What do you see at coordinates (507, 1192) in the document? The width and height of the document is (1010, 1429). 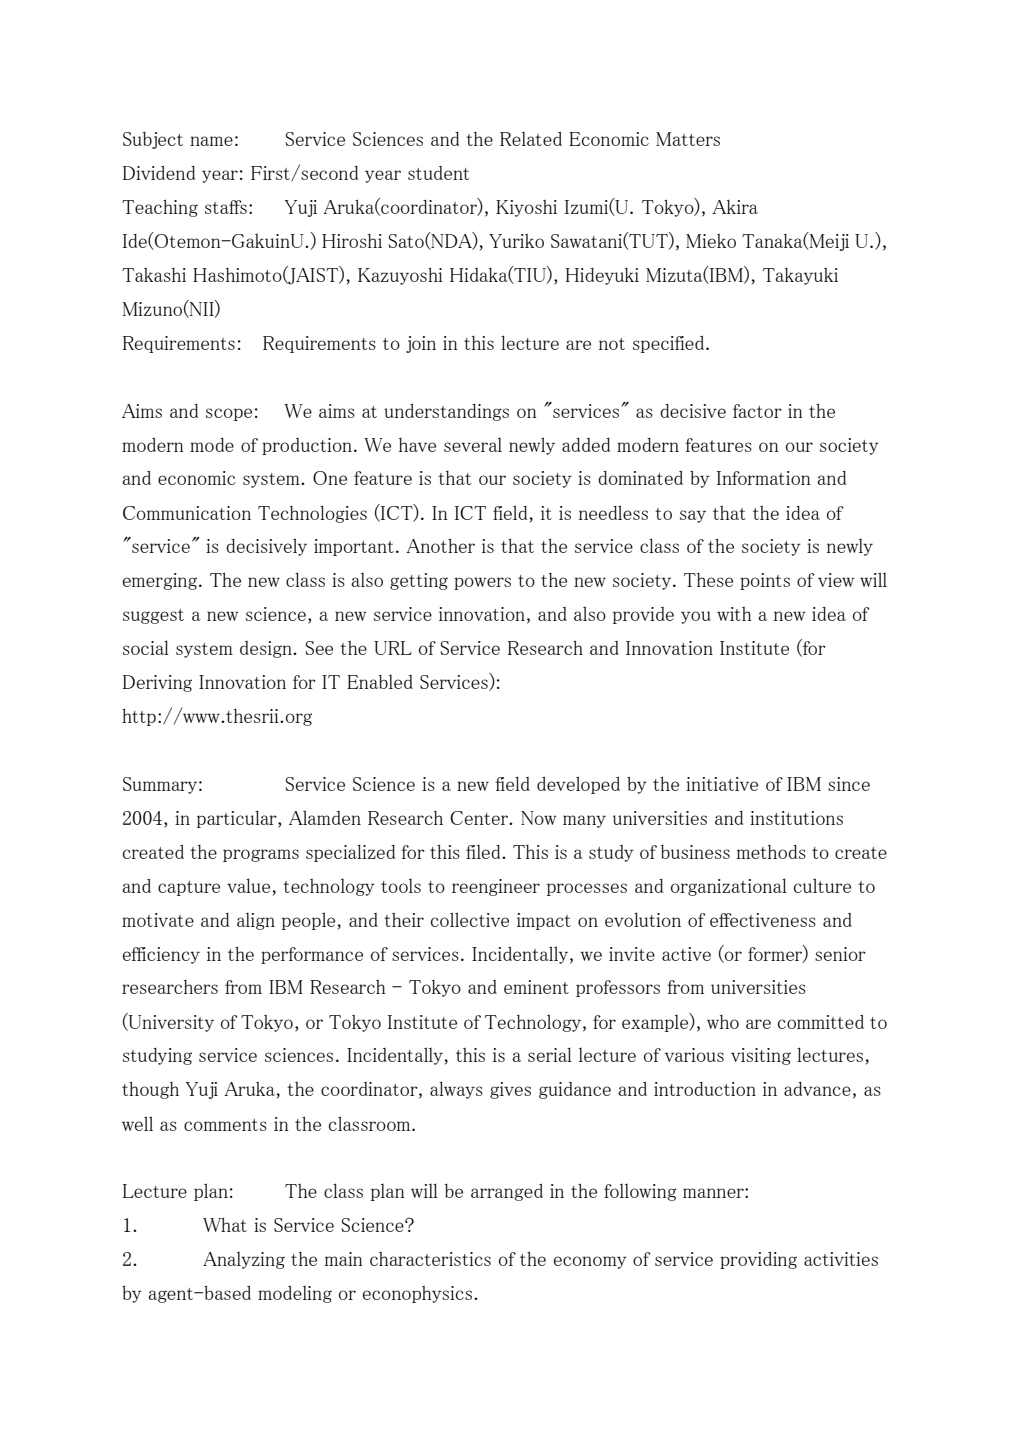 I see `arranged` at bounding box center [507, 1192].
